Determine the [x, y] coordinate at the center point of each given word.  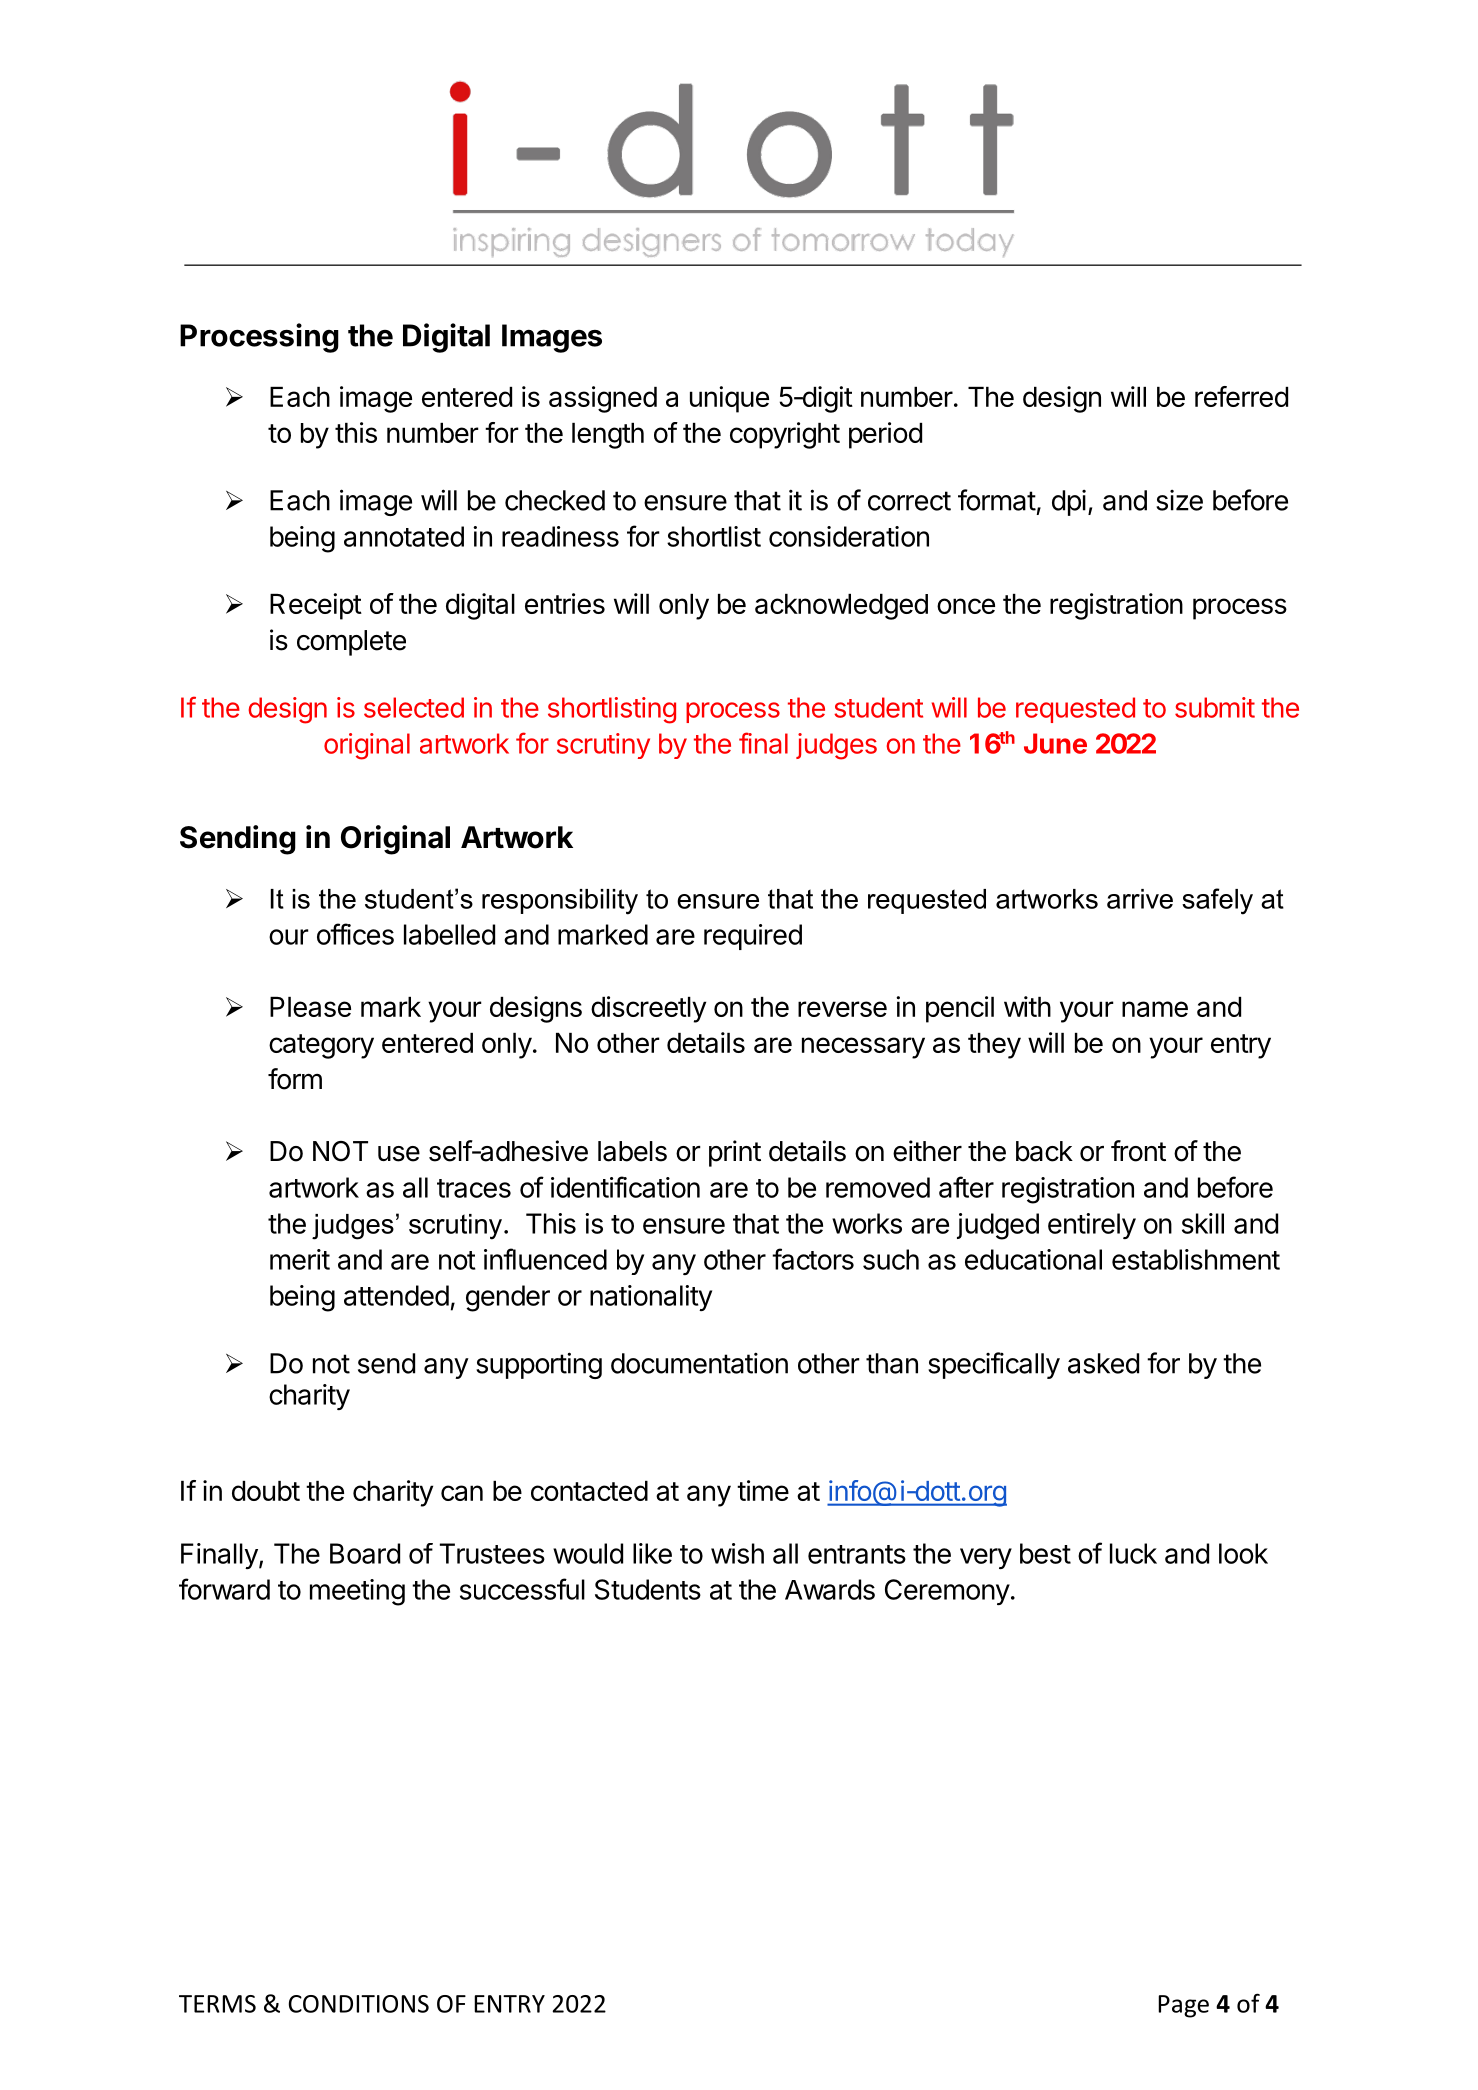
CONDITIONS [359, 2004]
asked [1103, 1363]
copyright [785, 435]
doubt [266, 1491]
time [763, 1490]
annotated [404, 536]
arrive [1140, 899]
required [753, 937]
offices [355, 934]
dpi [1069, 503]
